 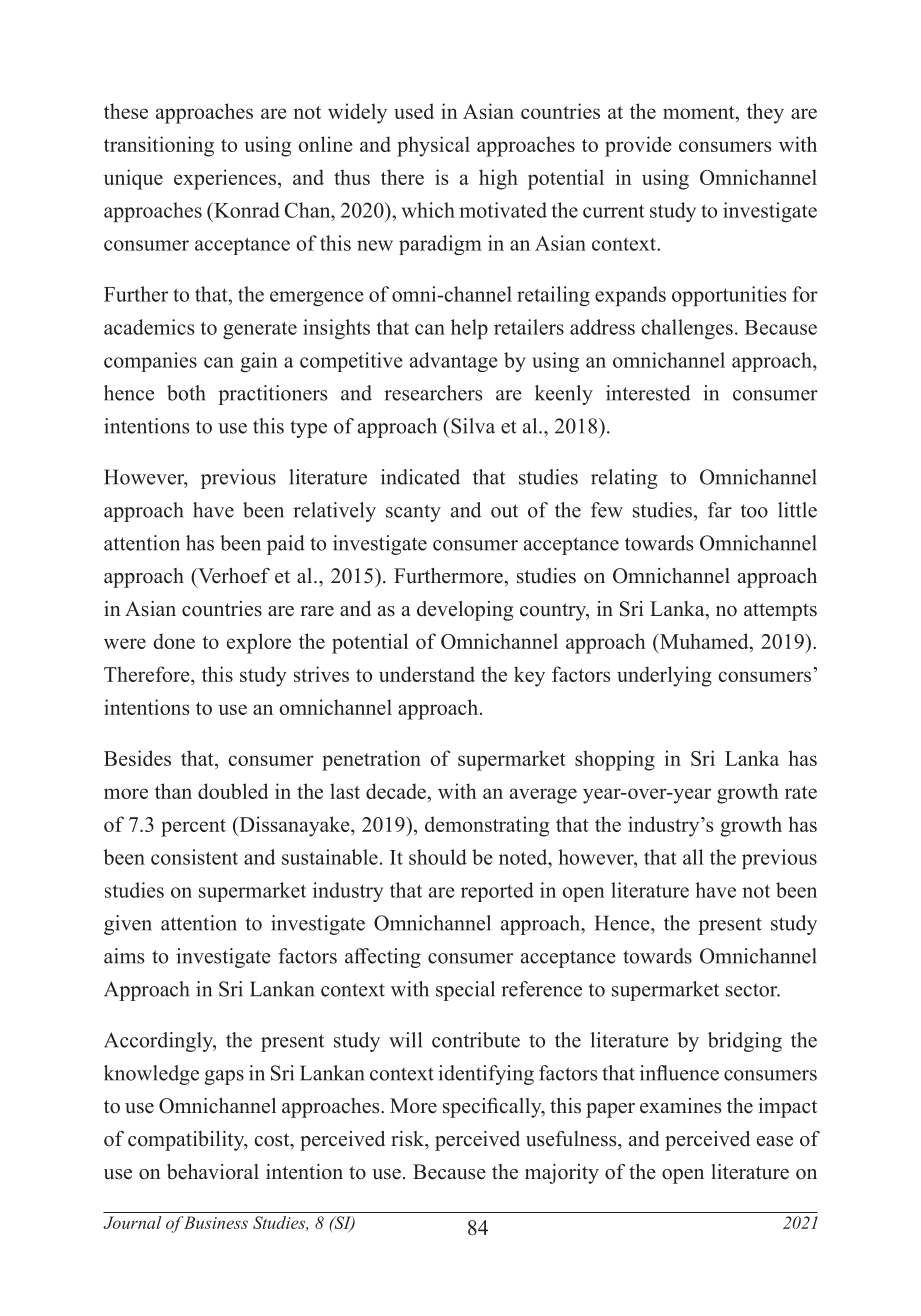 I want to click on far, so click(x=720, y=510).
